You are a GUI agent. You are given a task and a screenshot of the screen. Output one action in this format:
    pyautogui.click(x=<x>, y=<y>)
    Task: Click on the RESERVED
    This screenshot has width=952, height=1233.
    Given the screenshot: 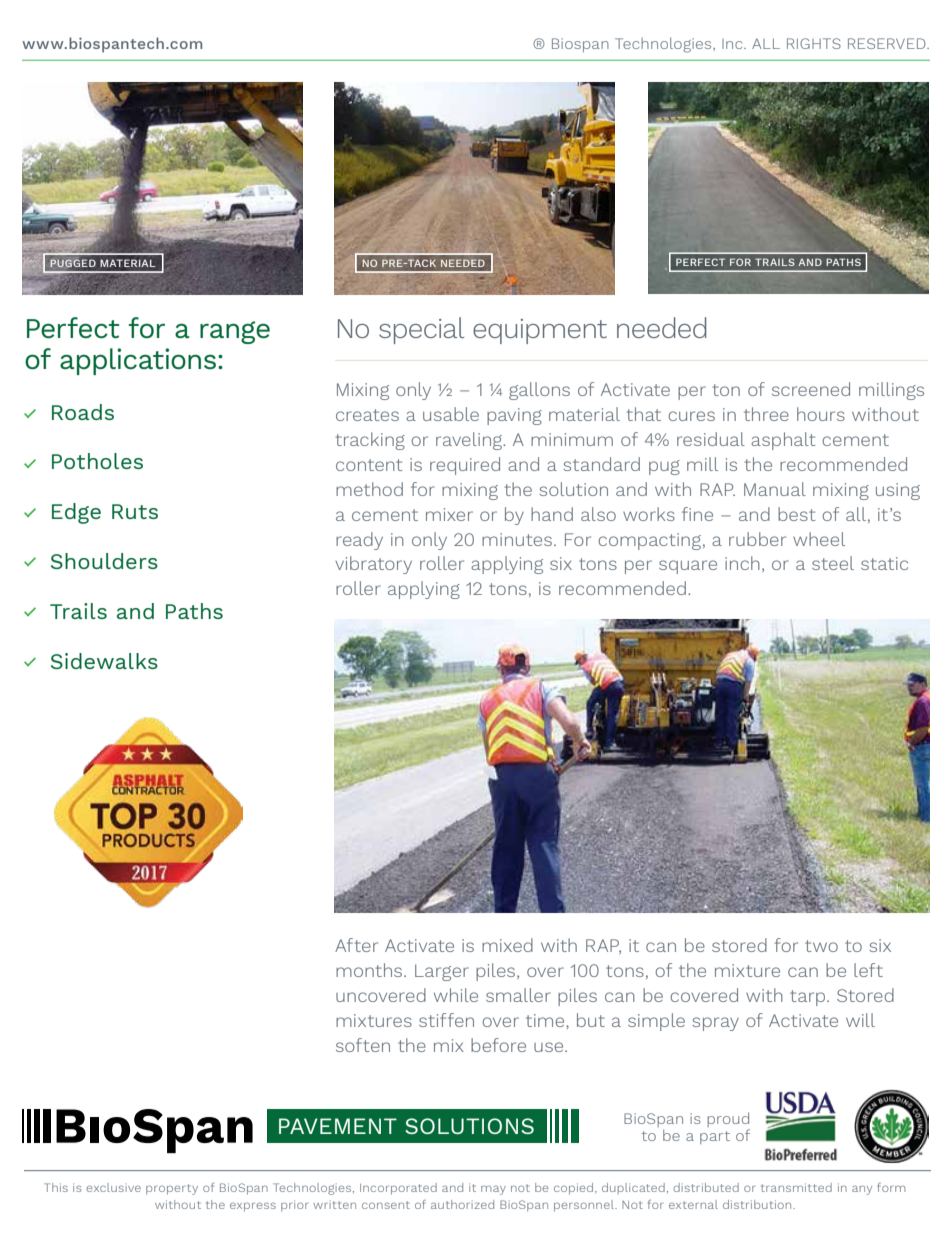 What is the action you would take?
    pyautogui.click(x=888, y=43)
